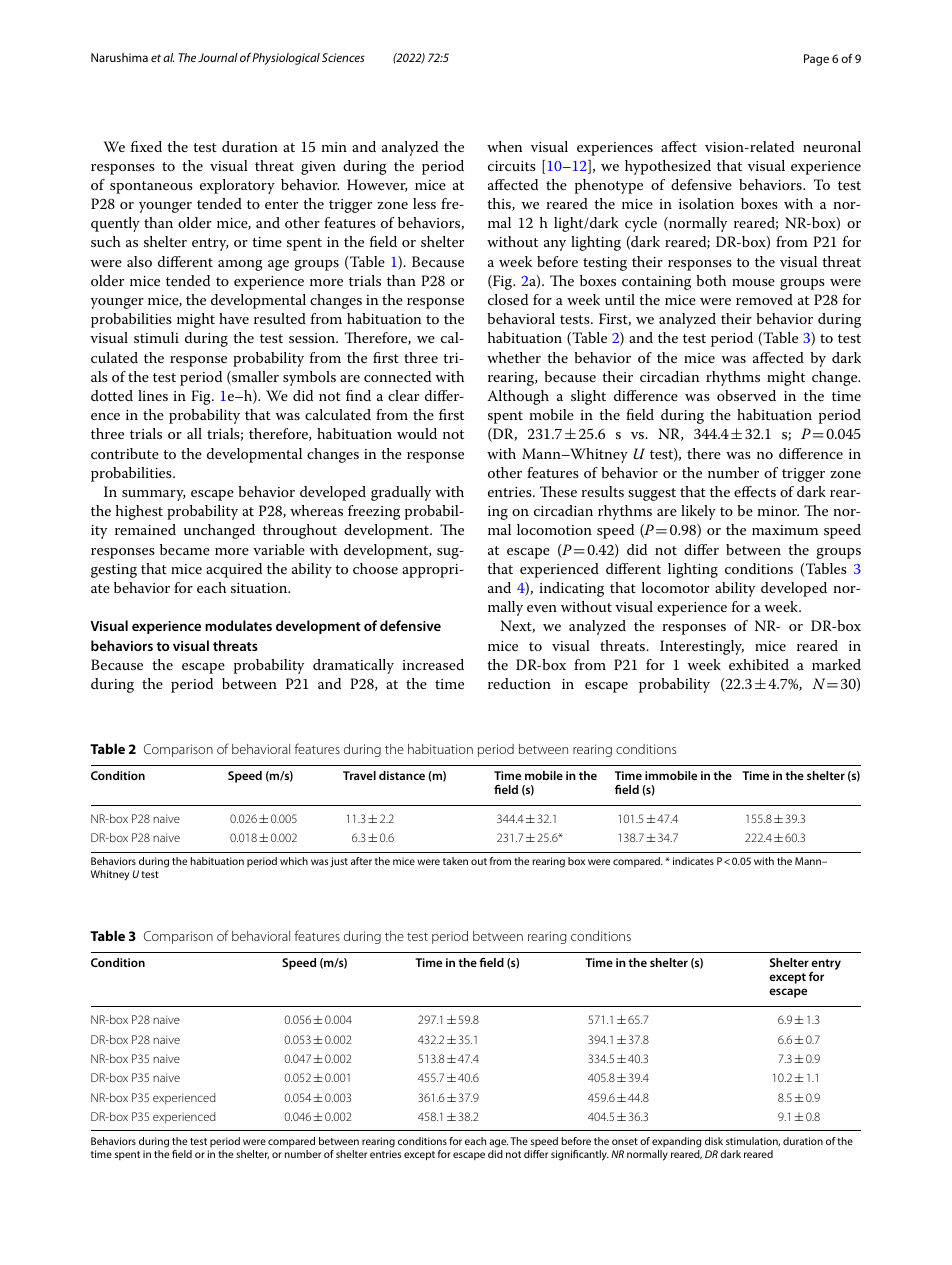 The image size is (952, 1265). Describe the element at coordinates (417, 433) in the image. I see `would` at that location.
